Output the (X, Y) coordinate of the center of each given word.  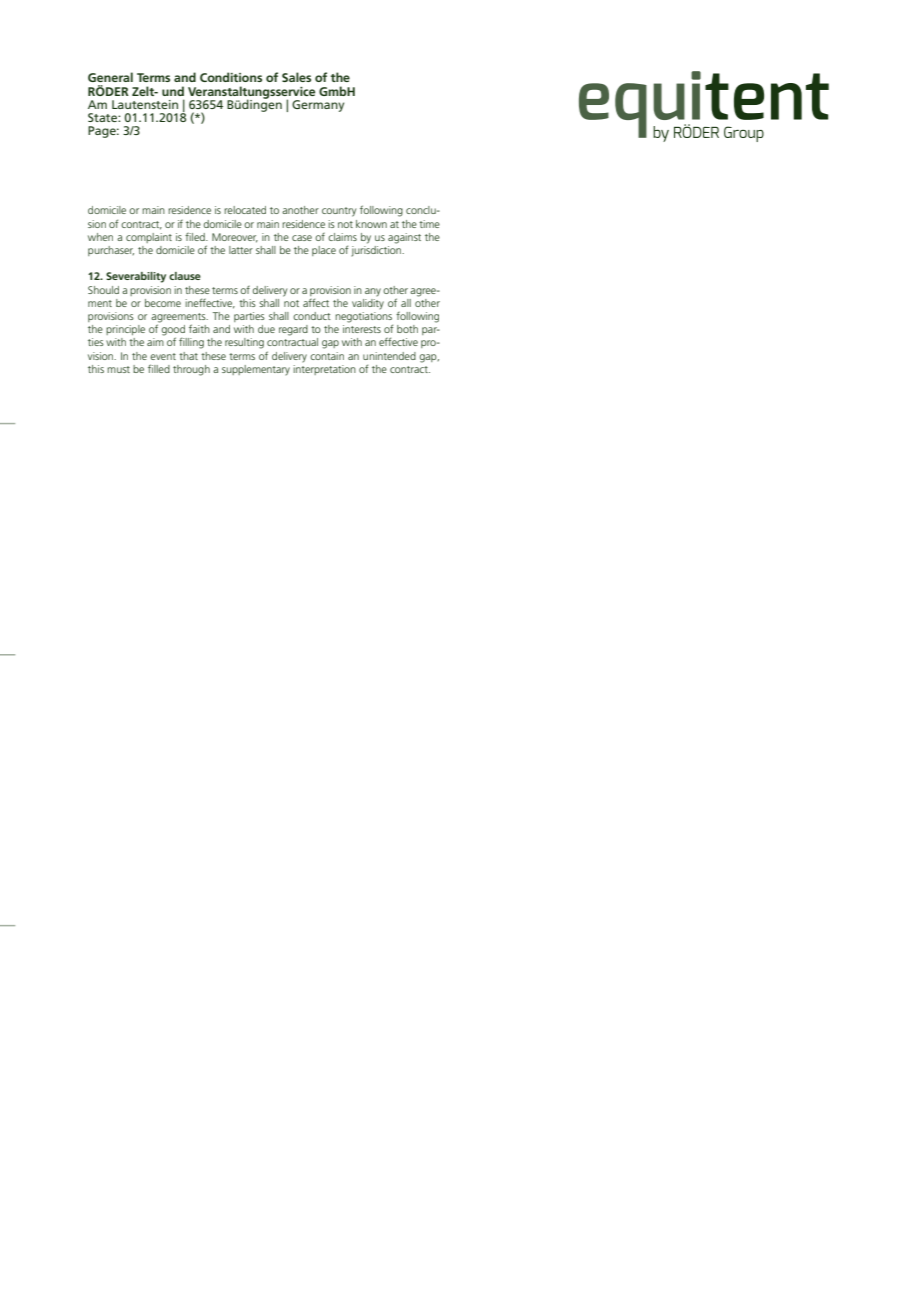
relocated (245, 210)
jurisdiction (377, 250)
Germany (318, 106)
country (339, 212)
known (371, 224)
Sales (296, 77)
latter (241, 250)
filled (159, 368)
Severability (136, 277)
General (110, 77)
